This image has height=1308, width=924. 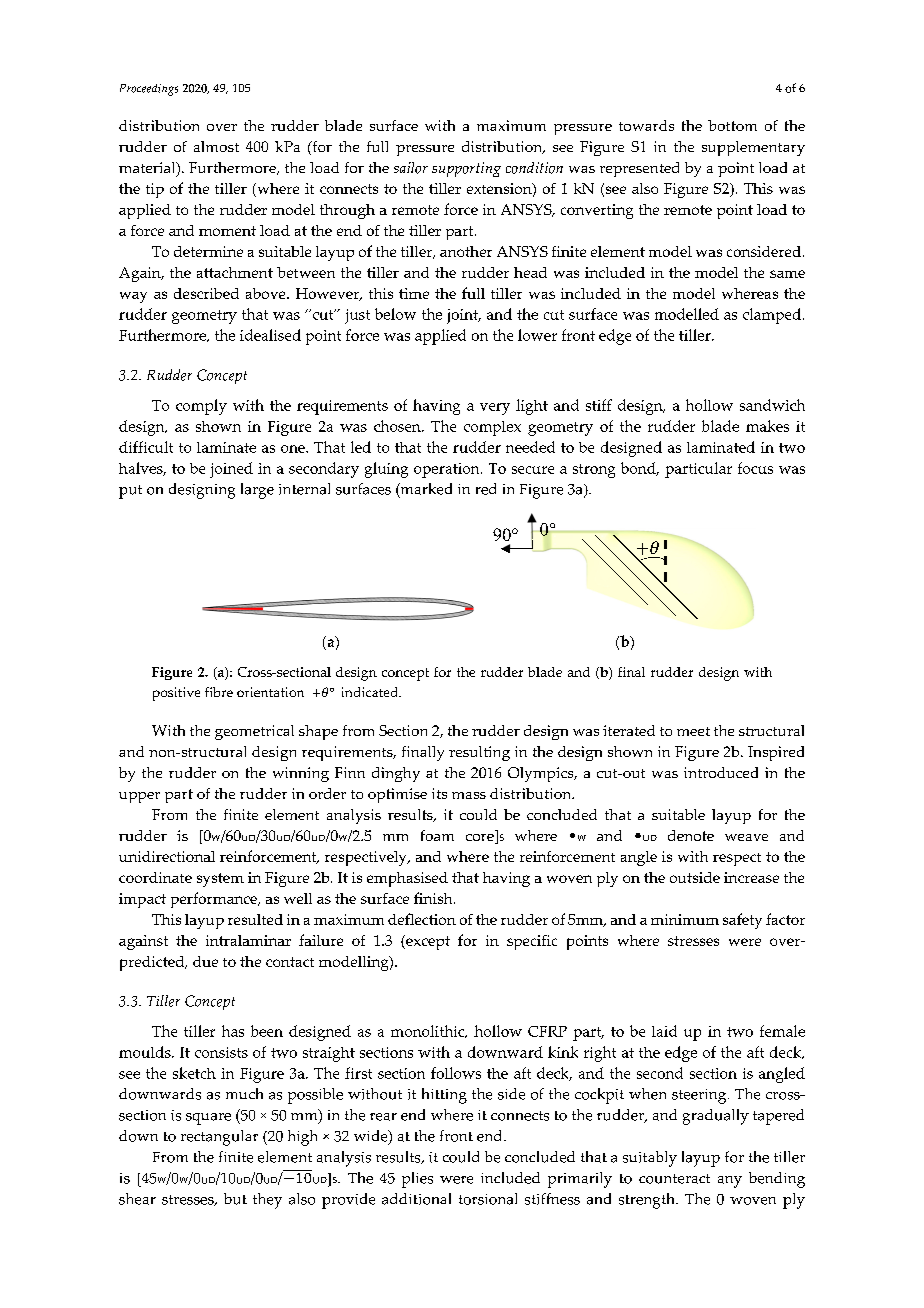 What do you see at coordinates (495, 409) in the image?
I see `very` at bounding box center [495, 409].
